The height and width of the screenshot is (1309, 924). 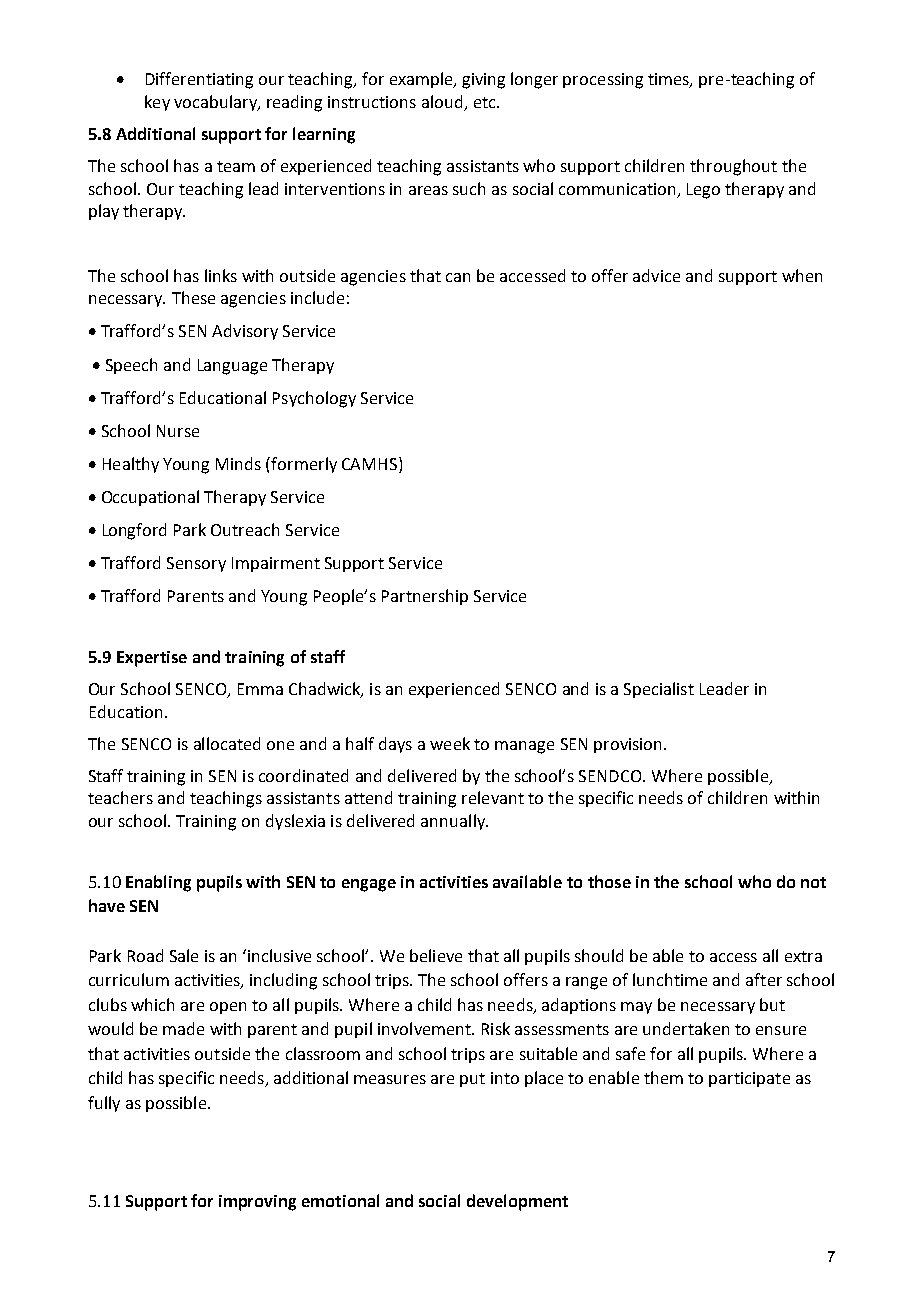 What do you see at coordinates (442, 101) in the screenshot?
I see `aloud` at bounding box center [442, 101].
